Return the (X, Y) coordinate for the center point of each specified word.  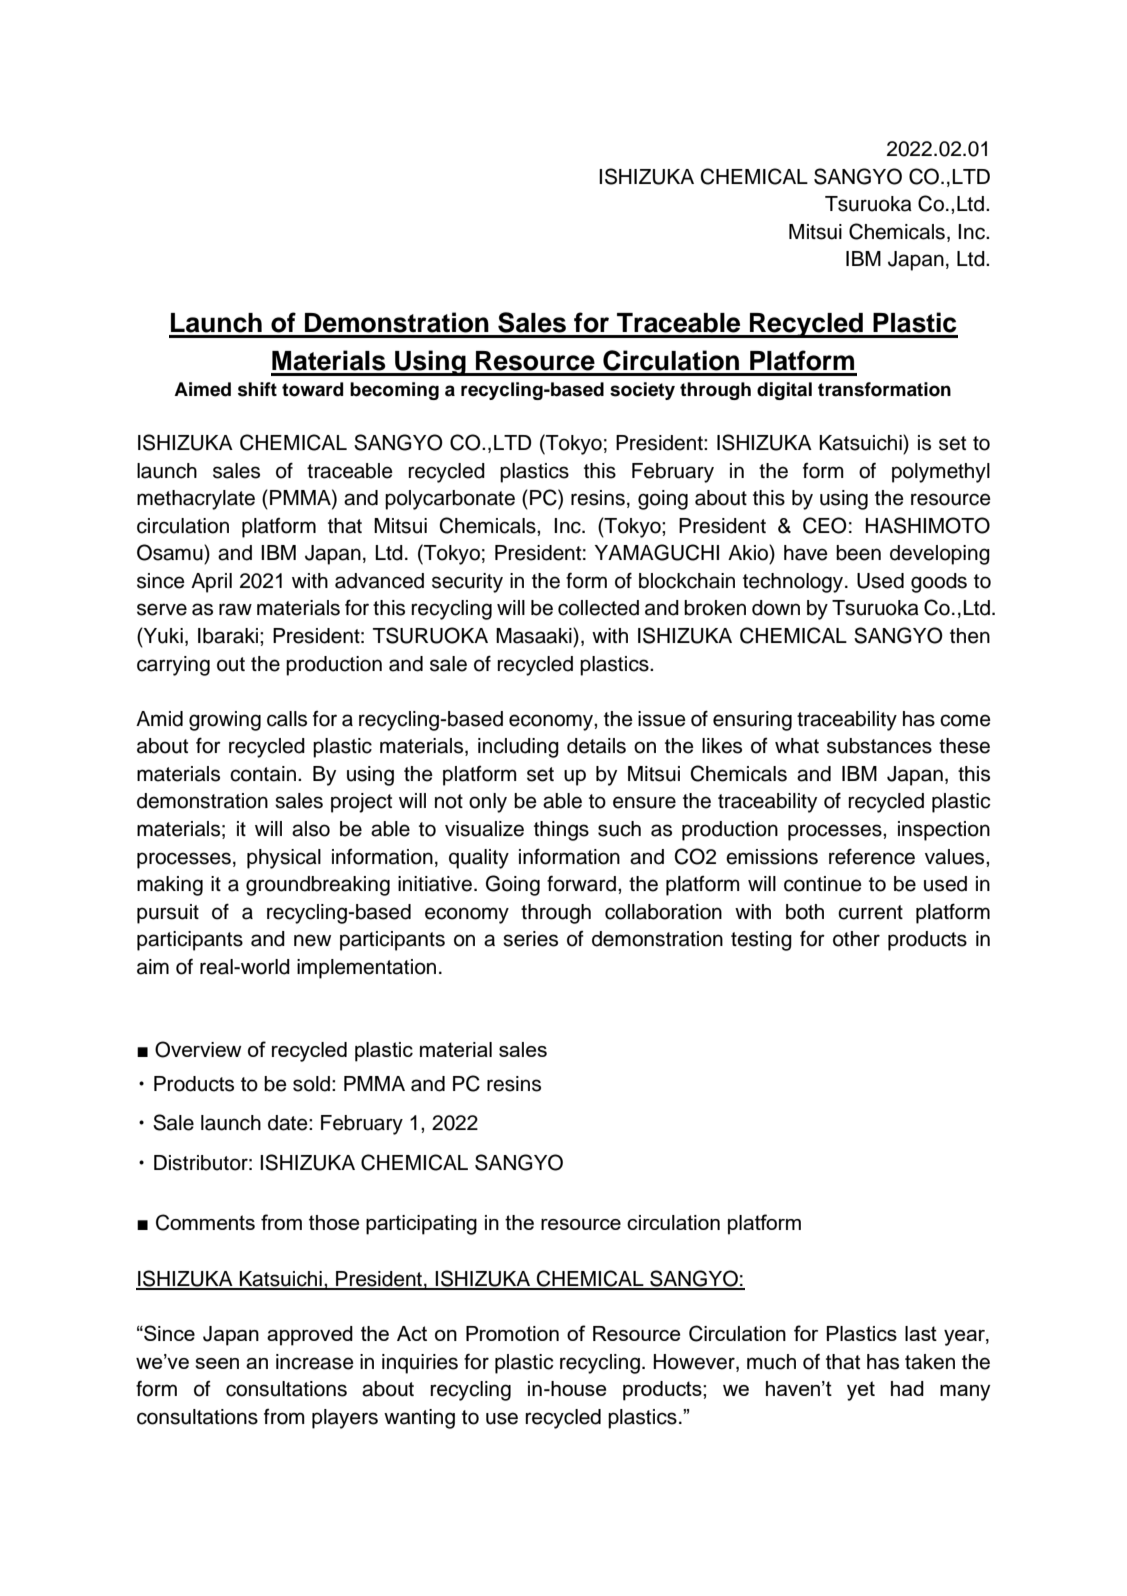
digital (784, 391)
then (970, 636)
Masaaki (535, 635)
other (856, 939)
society (642, 391)
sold (311, 1084)
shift (257, 389)
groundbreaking (318, 886)
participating (421, 1225)
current (870, 912)
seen (217, 1363)
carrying (173, 666)
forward (581, 883)
